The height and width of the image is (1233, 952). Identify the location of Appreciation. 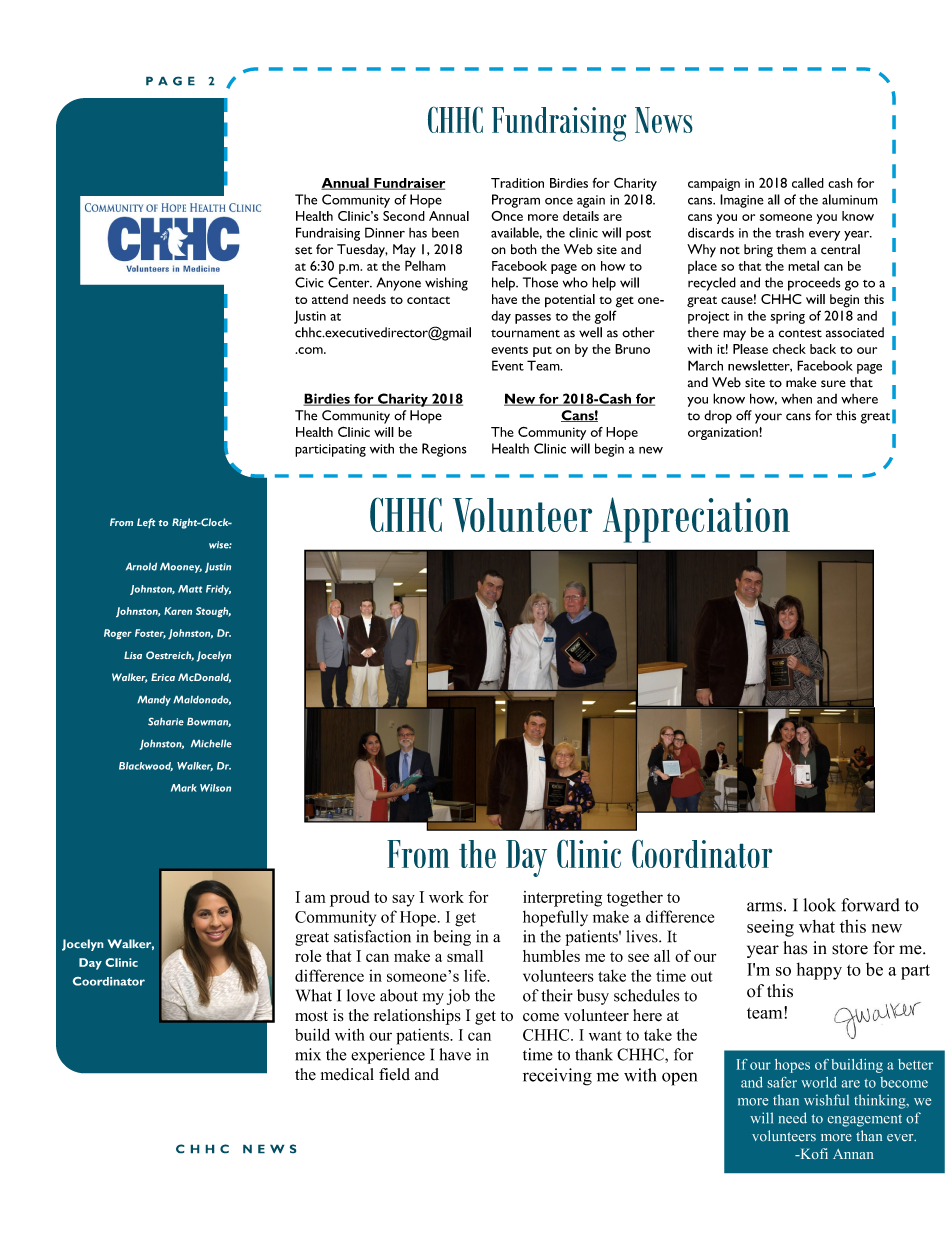
(696, 520).
